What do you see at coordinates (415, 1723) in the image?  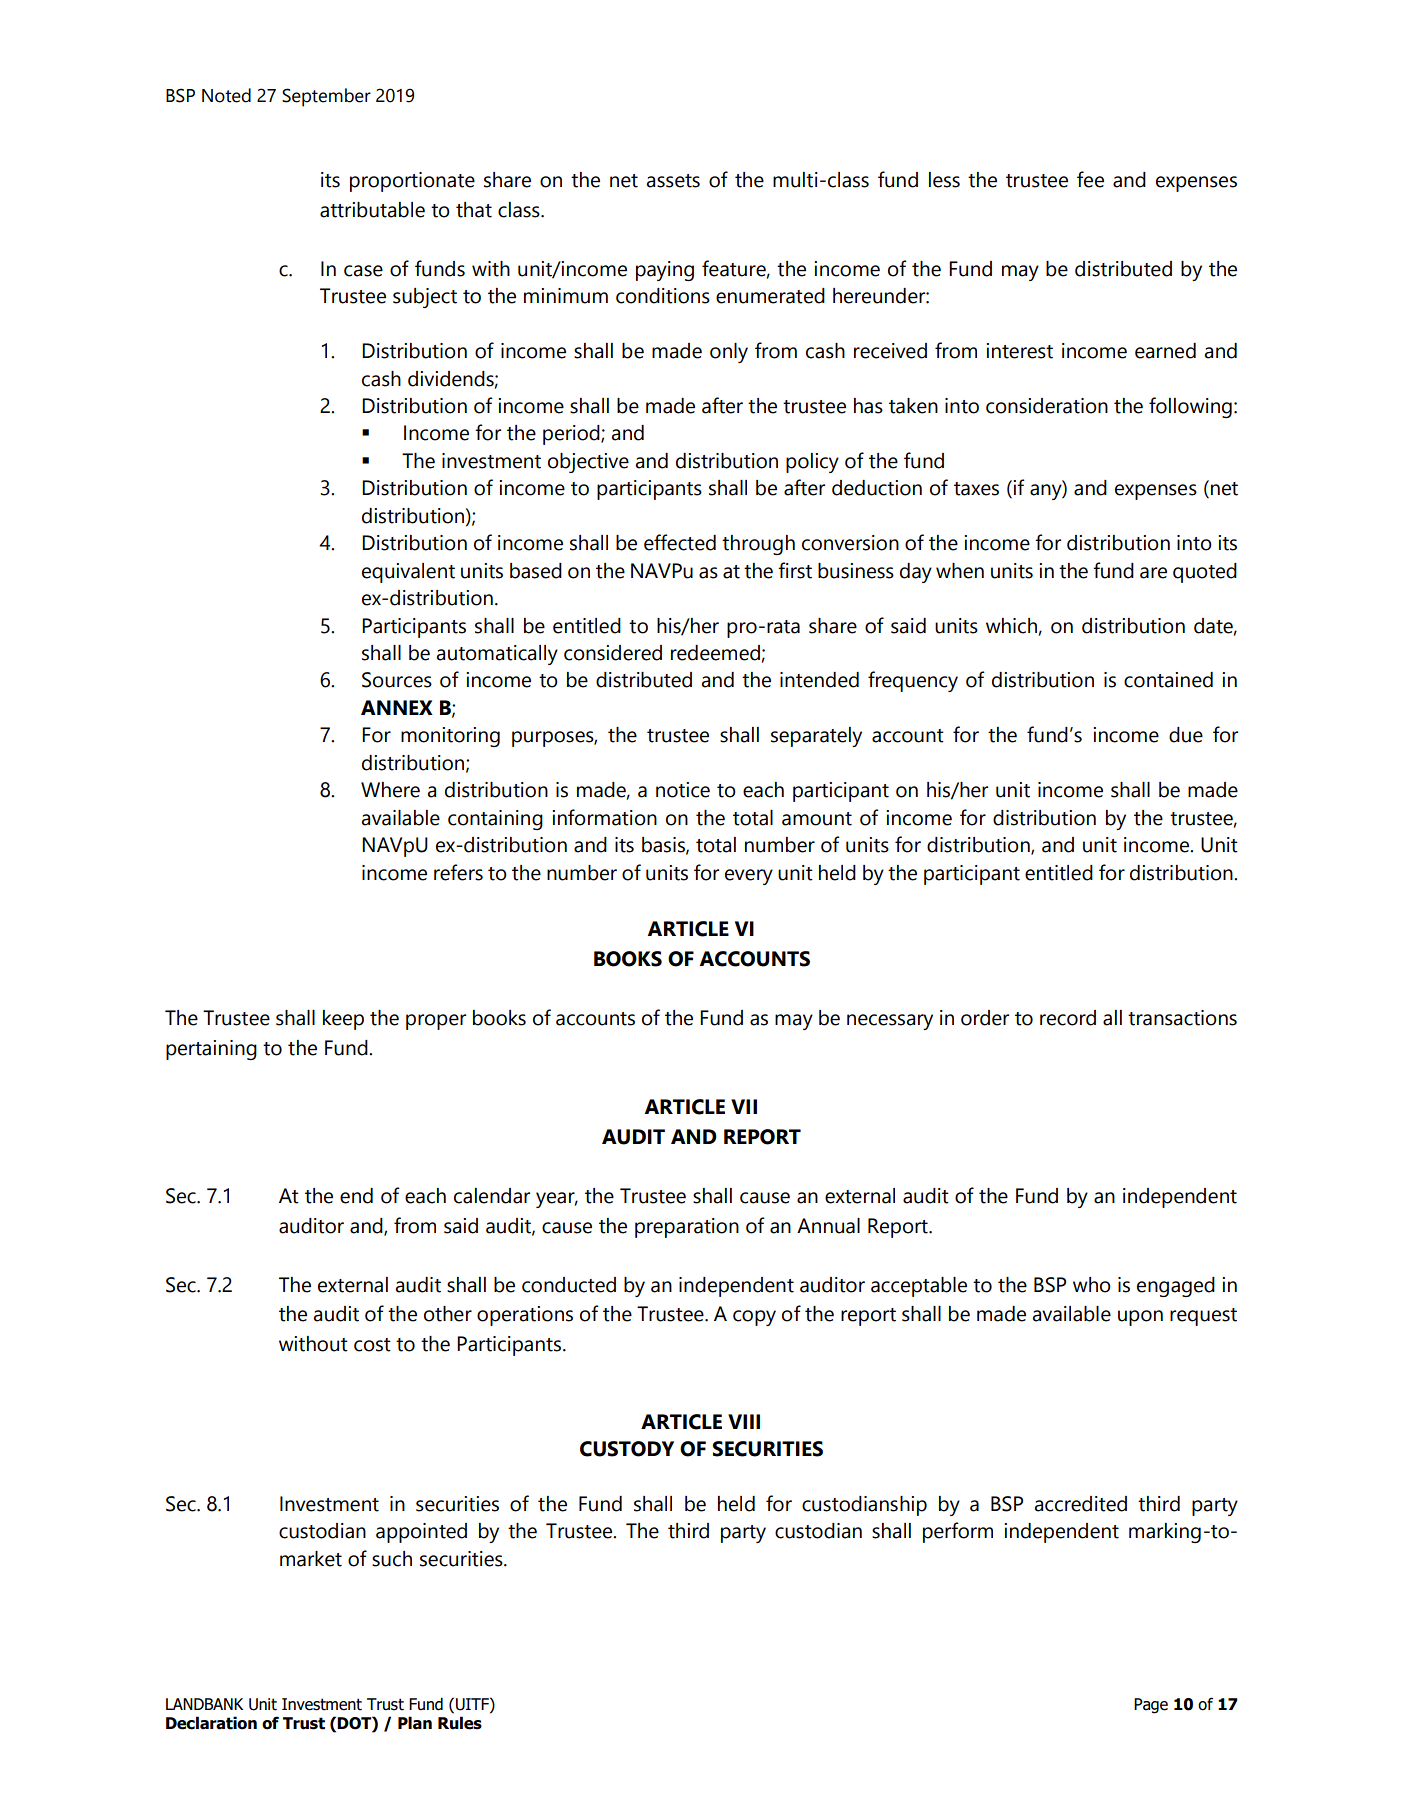 I see `Plan` at bounding box center [415, 1723].
